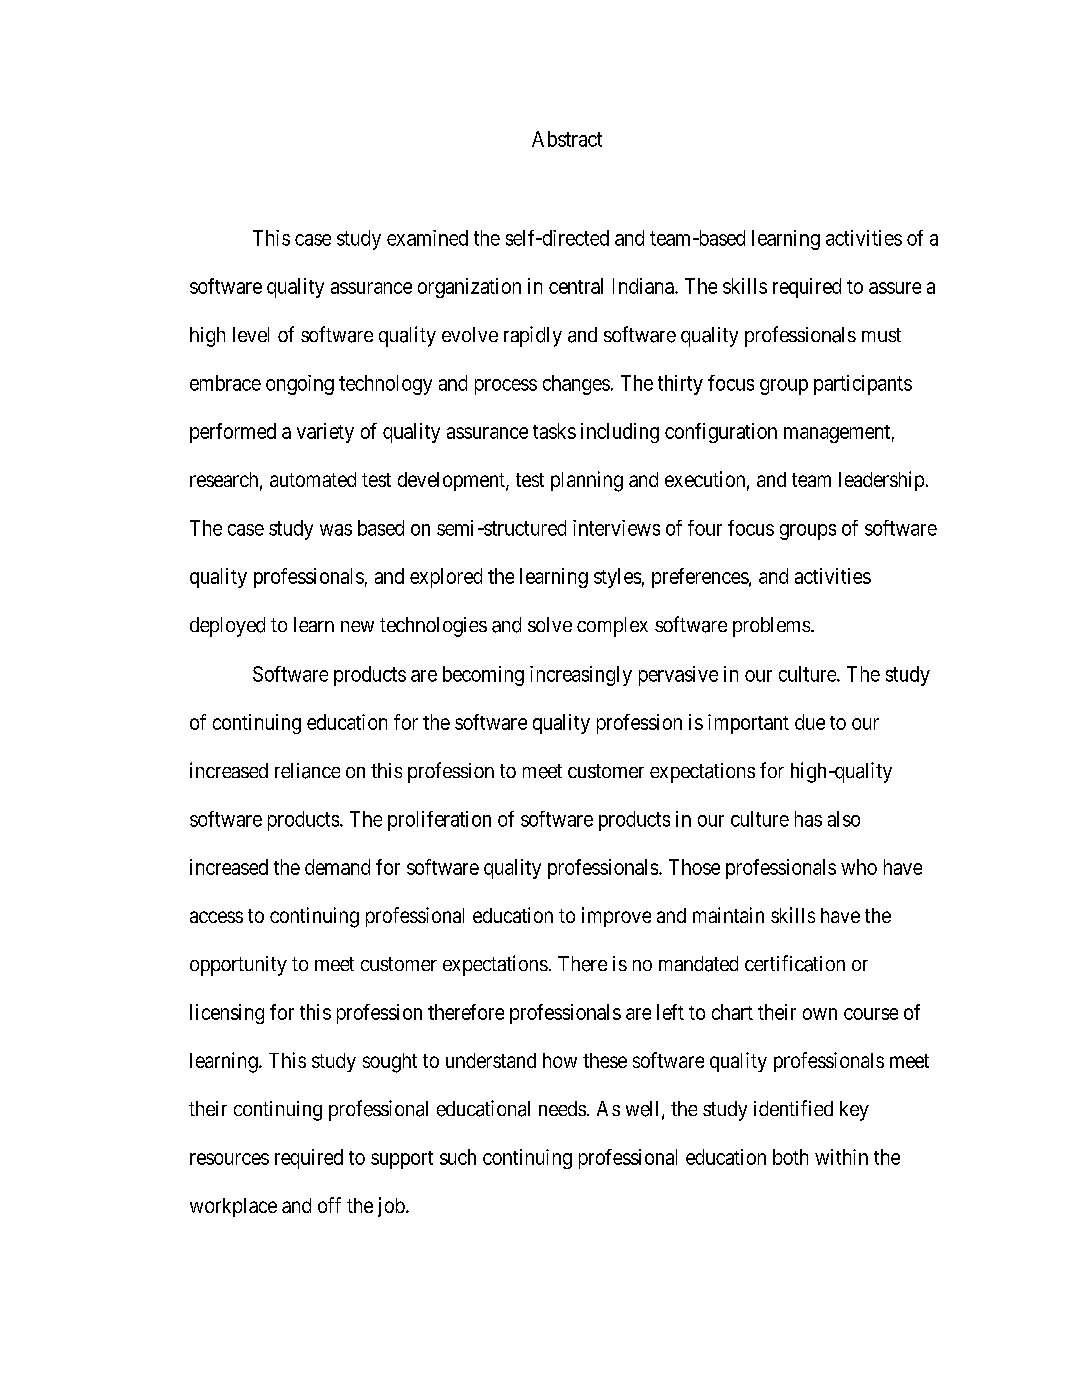 The height and width of the document is (1386, 1071). I want to click on off, so click(329, 1205).
